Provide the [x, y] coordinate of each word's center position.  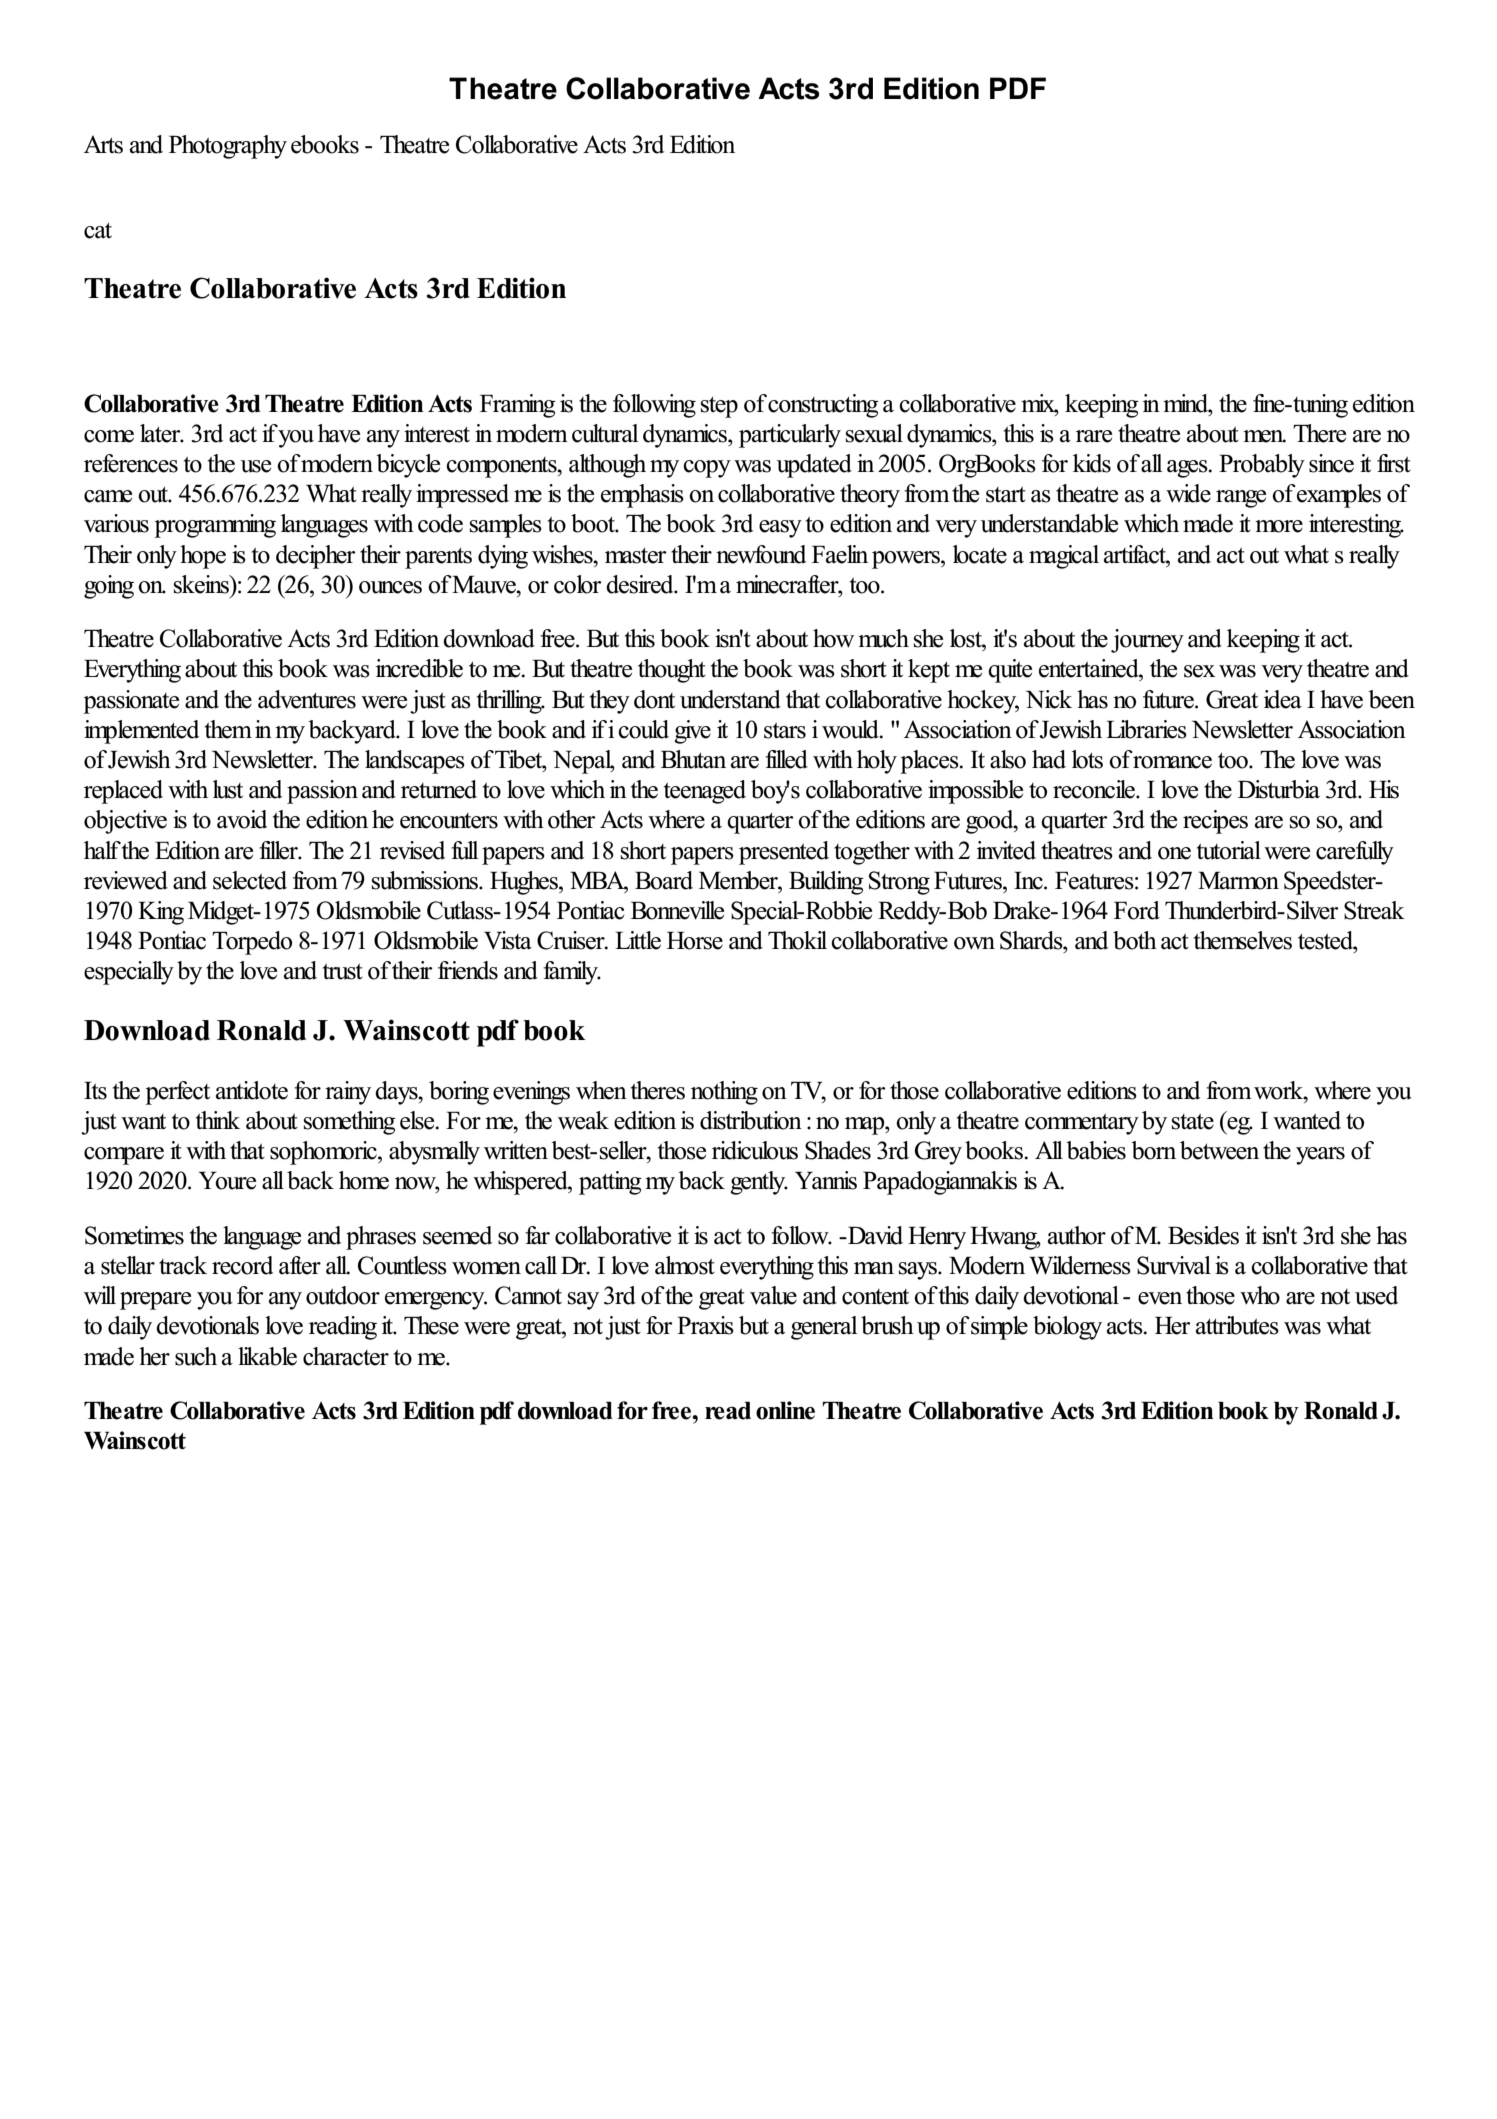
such [196, 1356]
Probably [1262, 466]
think [218, 1120]
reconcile [1095, 789]
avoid [242, 819]
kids [1092, 463]
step [719, 407]
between [1219, 1150]
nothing [724, 1093]
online [785, 1410]
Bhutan [693, 759]
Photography [228, 147]
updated [814, 466]
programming [215, 526]
